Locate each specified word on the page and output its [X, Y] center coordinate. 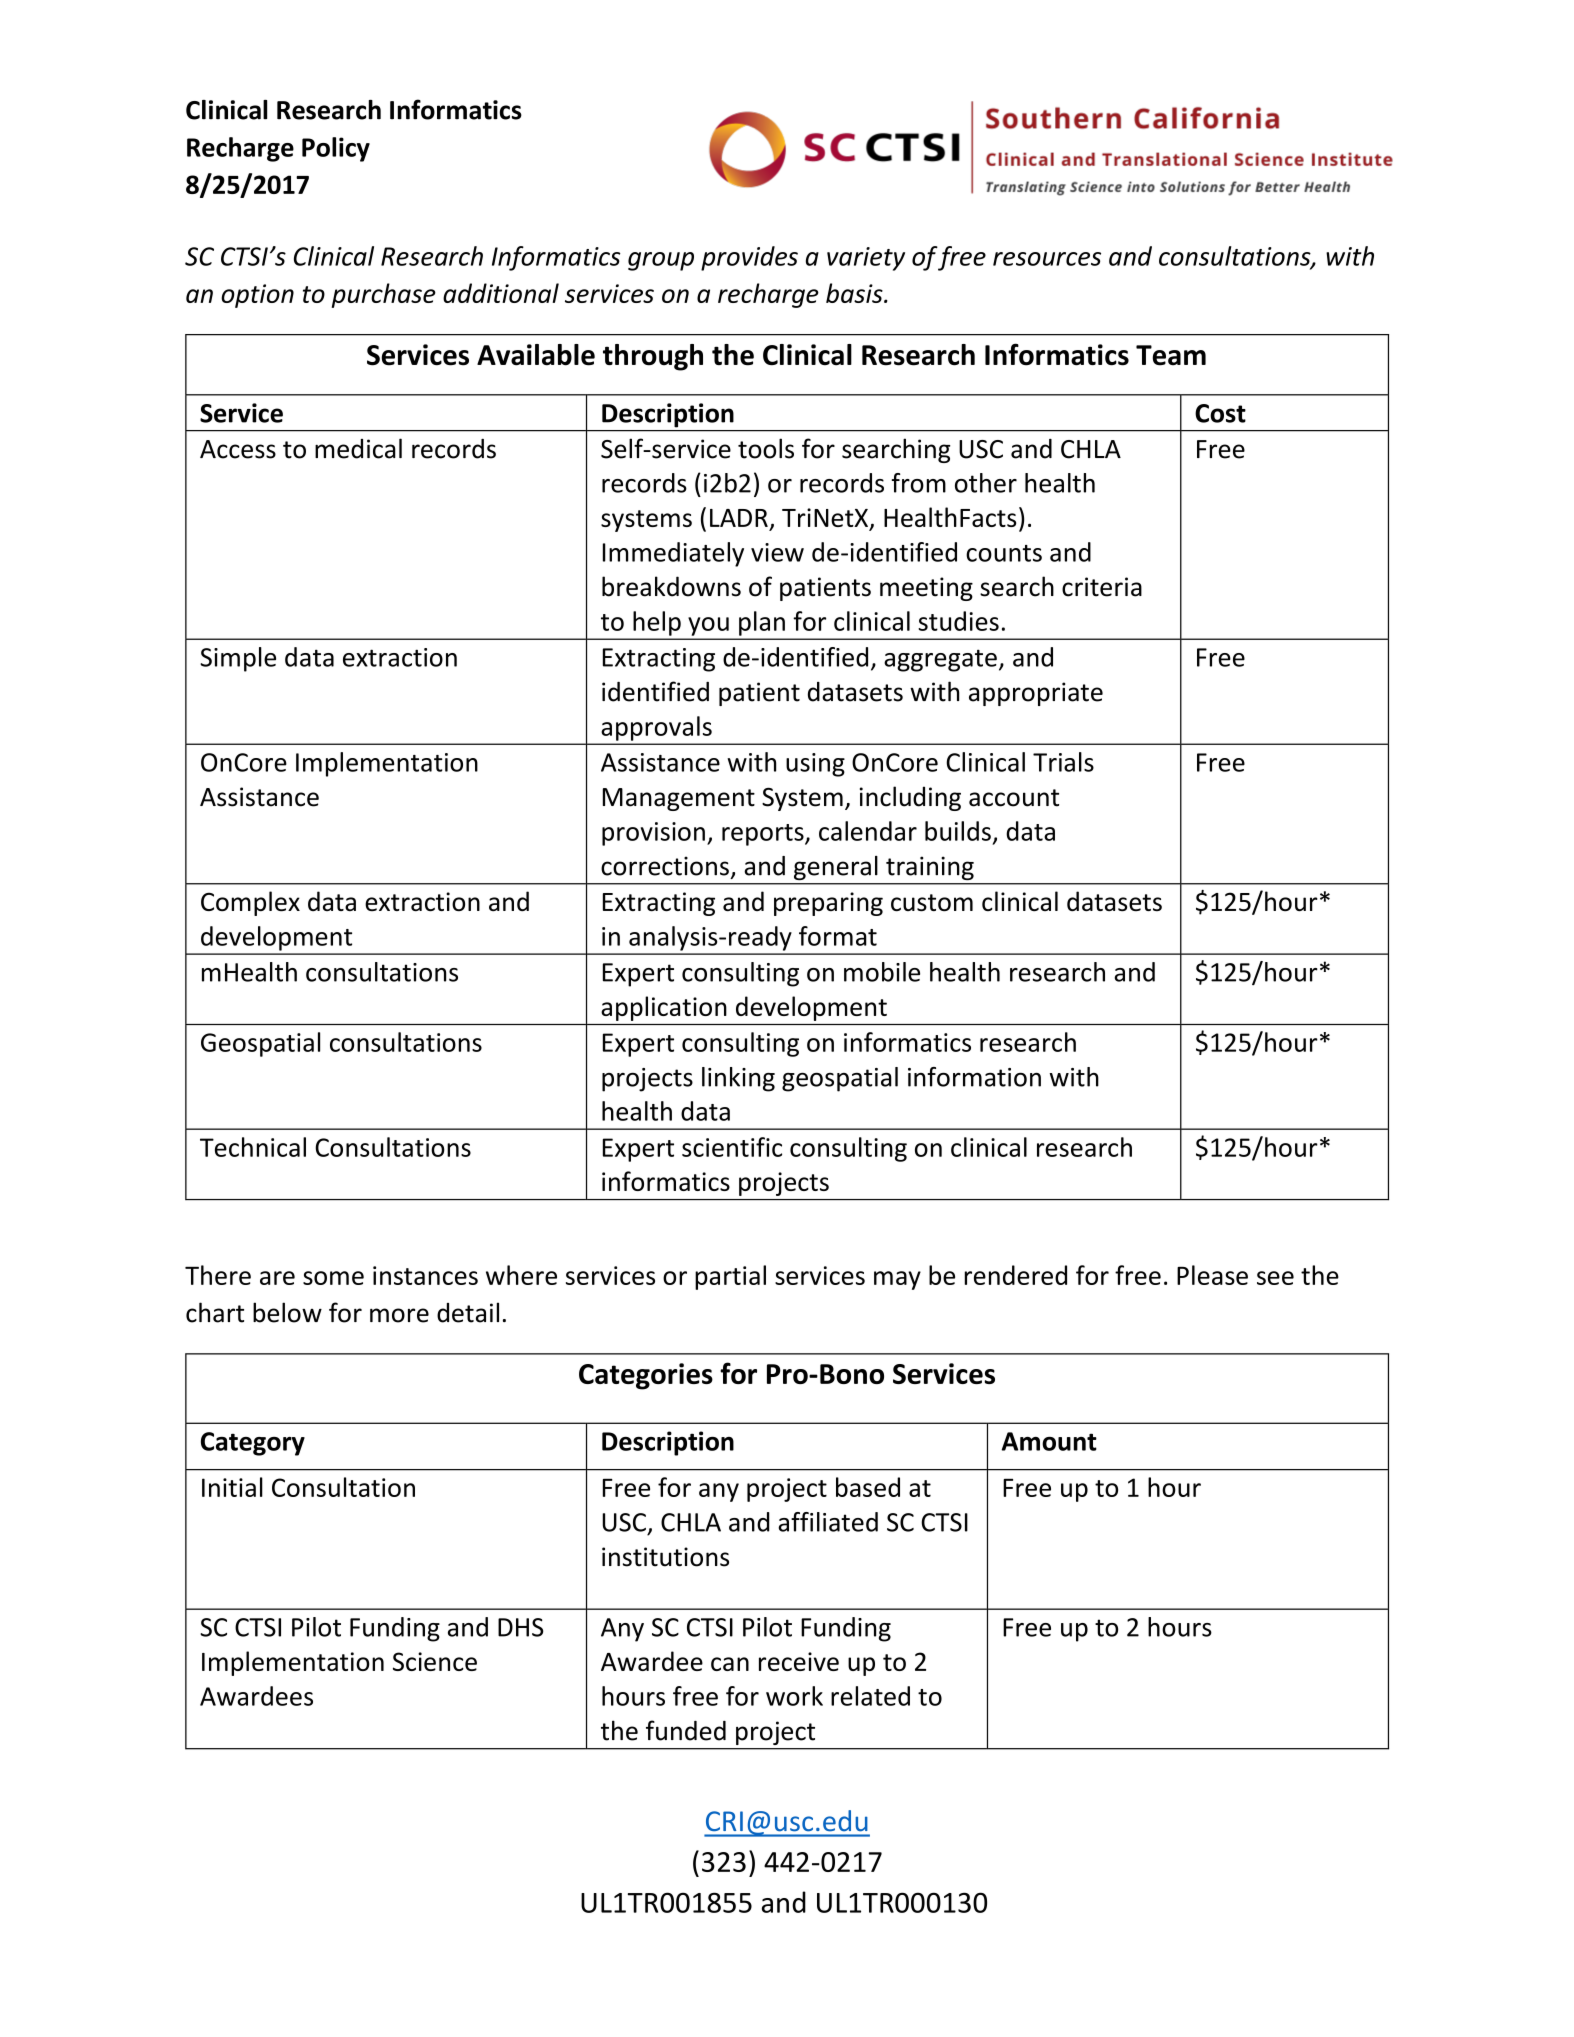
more [399, 1315]
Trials [1063, 762]
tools [766, 448]
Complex [250, 903]
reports [764, 835]
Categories [646, 1376]
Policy [336, 149]
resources [1047, 259]
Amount [1049, 1441]
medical [358, 448]
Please [1212, 1275]
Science [435, 1661]
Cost [1220, 413]
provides [749, 258]
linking [738, 1079]
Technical [253, 1147]
